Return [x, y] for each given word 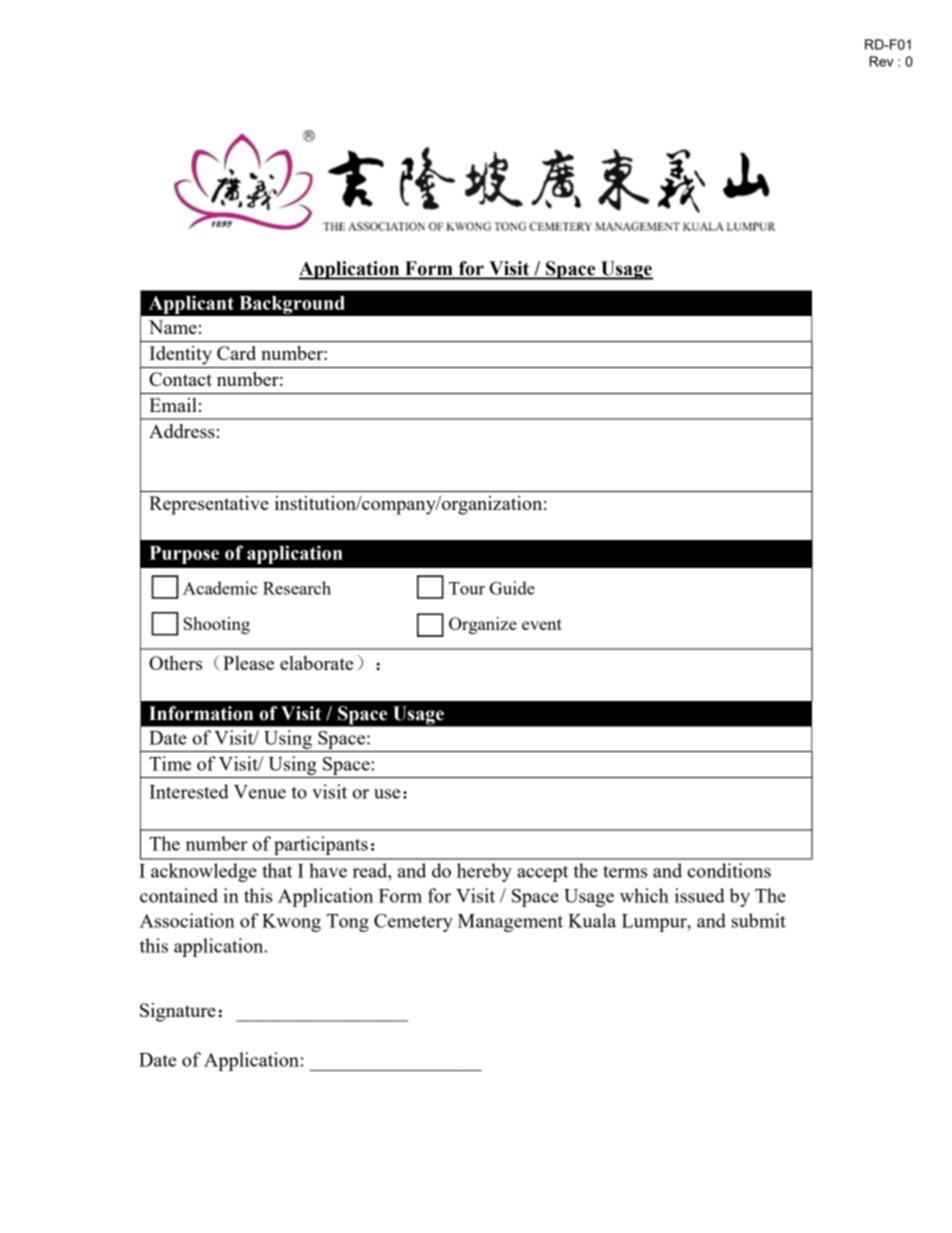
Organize [483, 625]
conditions [729, 870]
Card [236, 353]
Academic [220, 588]
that [277, 870]
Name [173, 327]
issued [700, 895]
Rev [881, 61]
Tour [467, 588]
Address [182, 431]
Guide [512, 588]
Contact [180, 379]
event [542, 624]
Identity [180, 355]
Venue [260, 792]
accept [542, 874]
